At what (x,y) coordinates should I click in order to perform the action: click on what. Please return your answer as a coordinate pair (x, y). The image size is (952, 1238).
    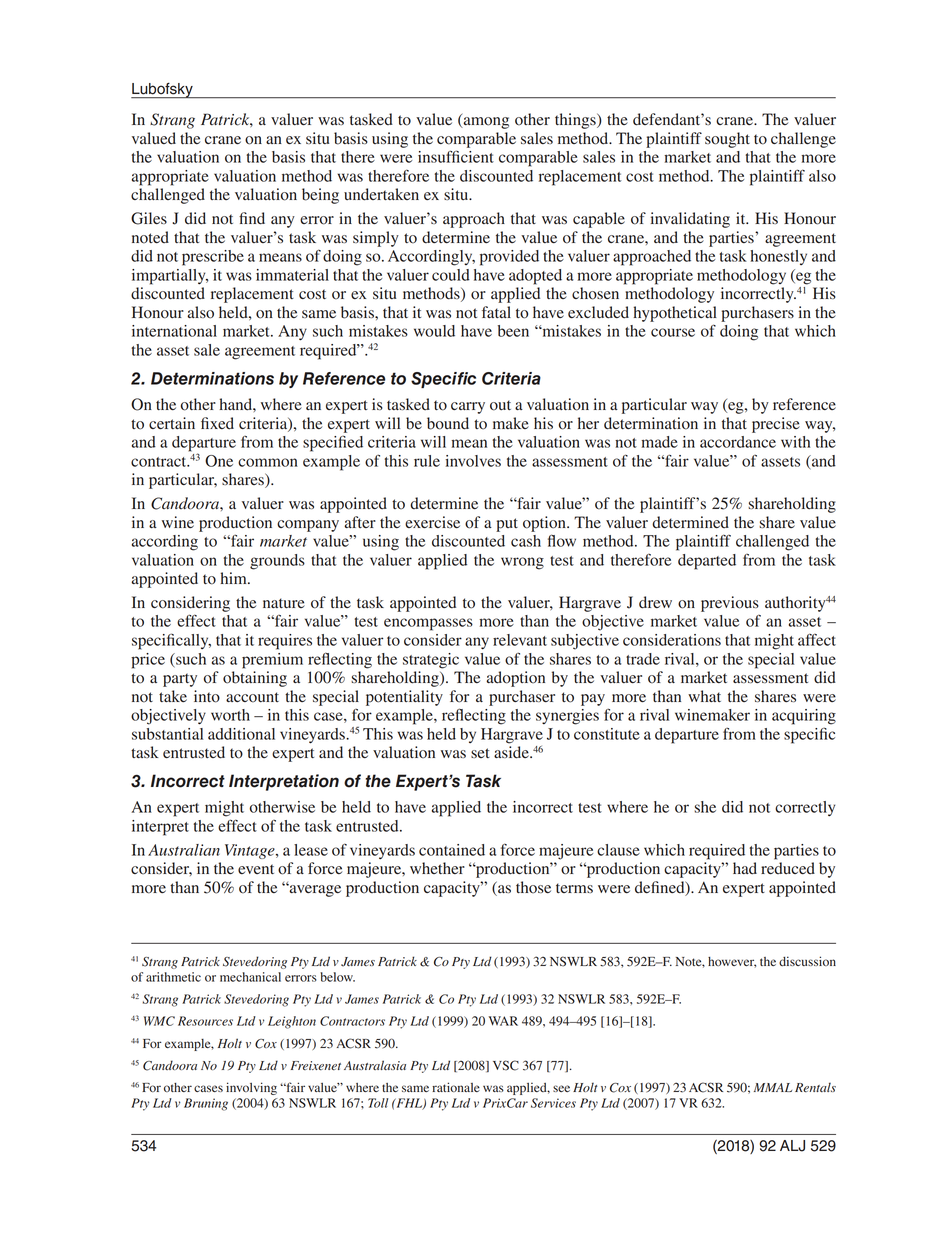
    Looking at the image, I should click on (704, 696).
